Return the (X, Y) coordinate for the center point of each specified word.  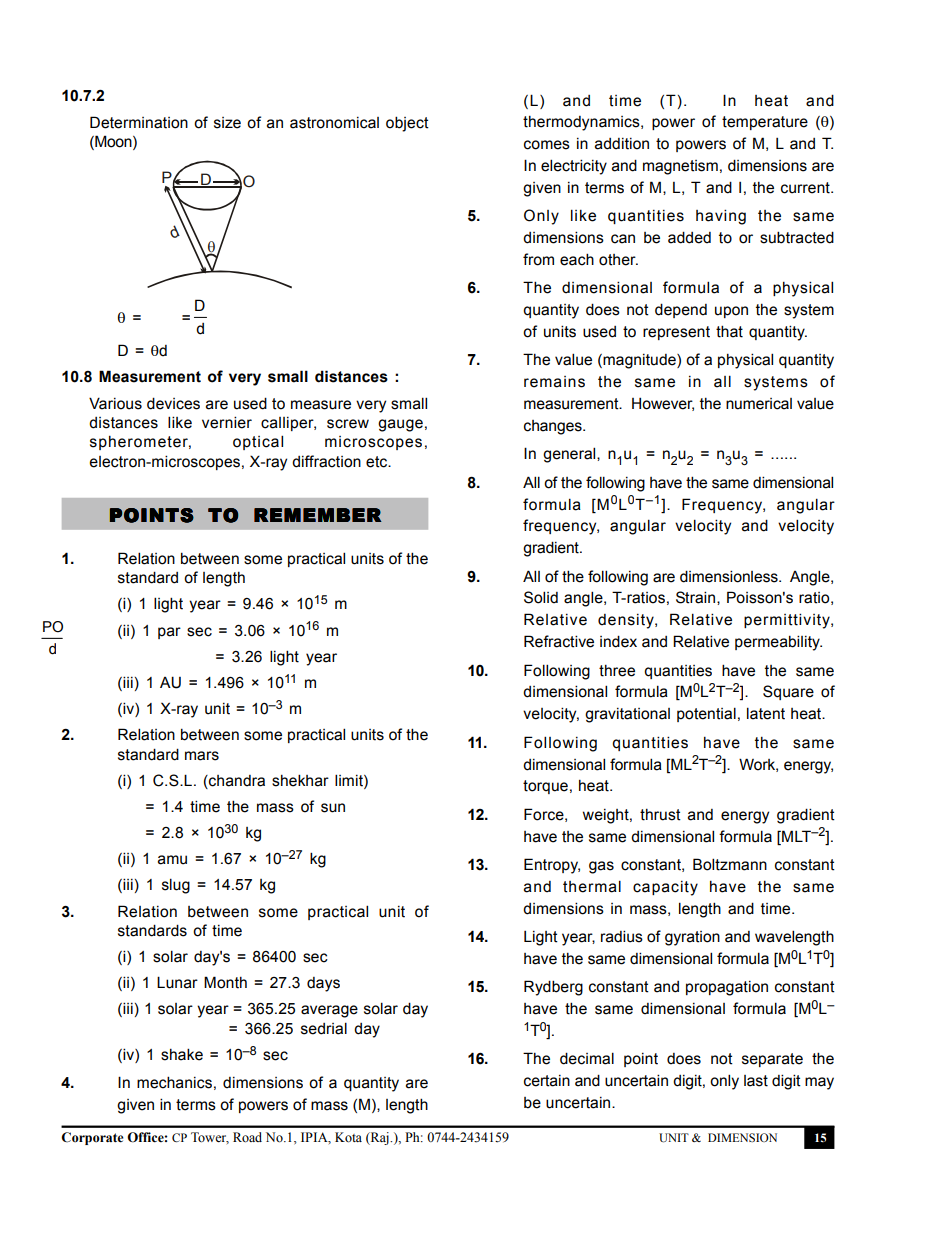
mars (202, 756)
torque (545, 787)
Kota (348, 1137)
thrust (660, 815)
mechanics (174, 1082)
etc (378, 462)
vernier (227, 422)
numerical (759, 404)
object (407, 124)
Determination (139, 122)
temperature (765, 123)
